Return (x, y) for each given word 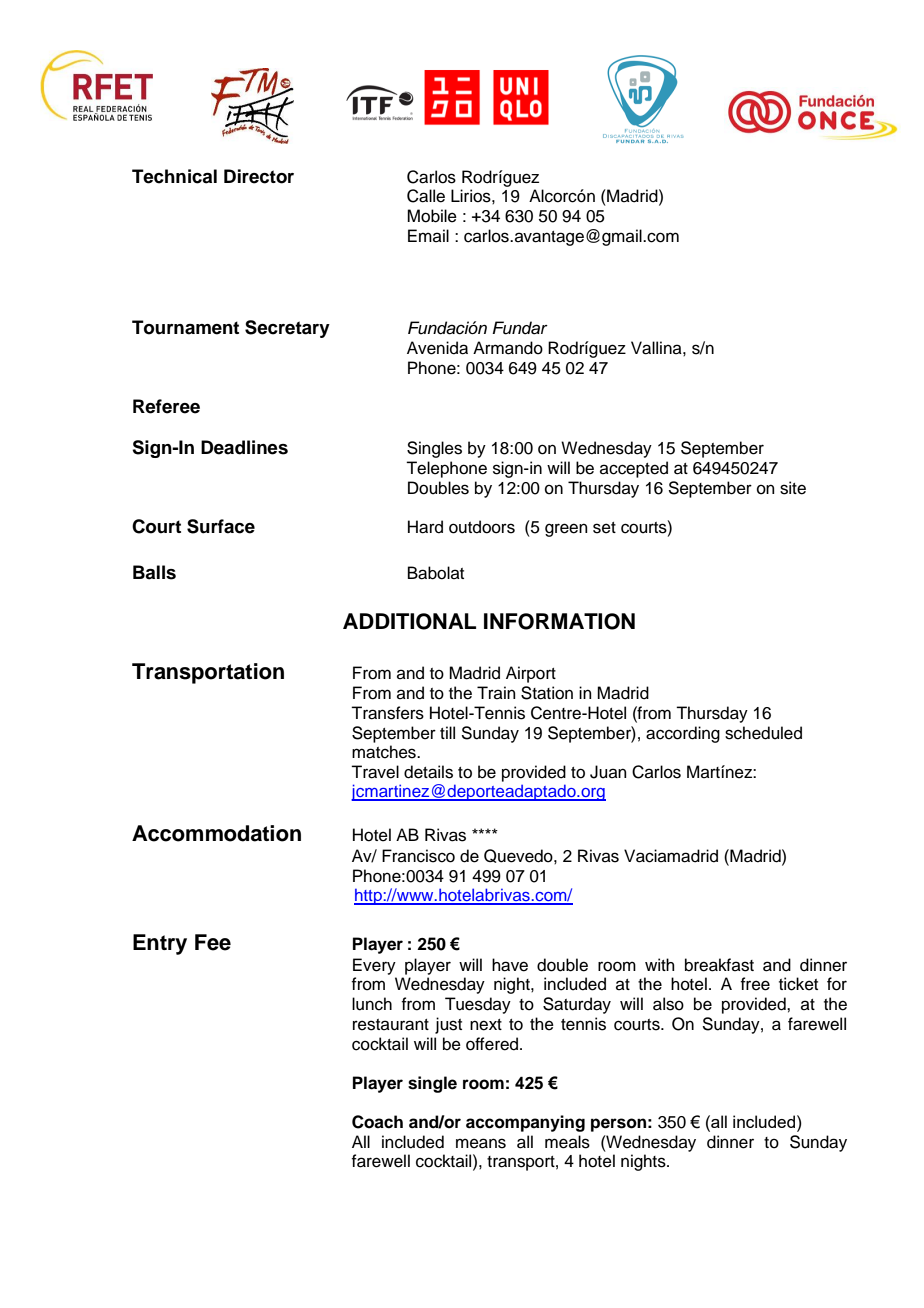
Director (259, 176)
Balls (154, 572)
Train (496, 692)
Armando (508, 348)
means (481, 1143)
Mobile (432, 216)
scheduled (763, 733)
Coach (377, 1122)
